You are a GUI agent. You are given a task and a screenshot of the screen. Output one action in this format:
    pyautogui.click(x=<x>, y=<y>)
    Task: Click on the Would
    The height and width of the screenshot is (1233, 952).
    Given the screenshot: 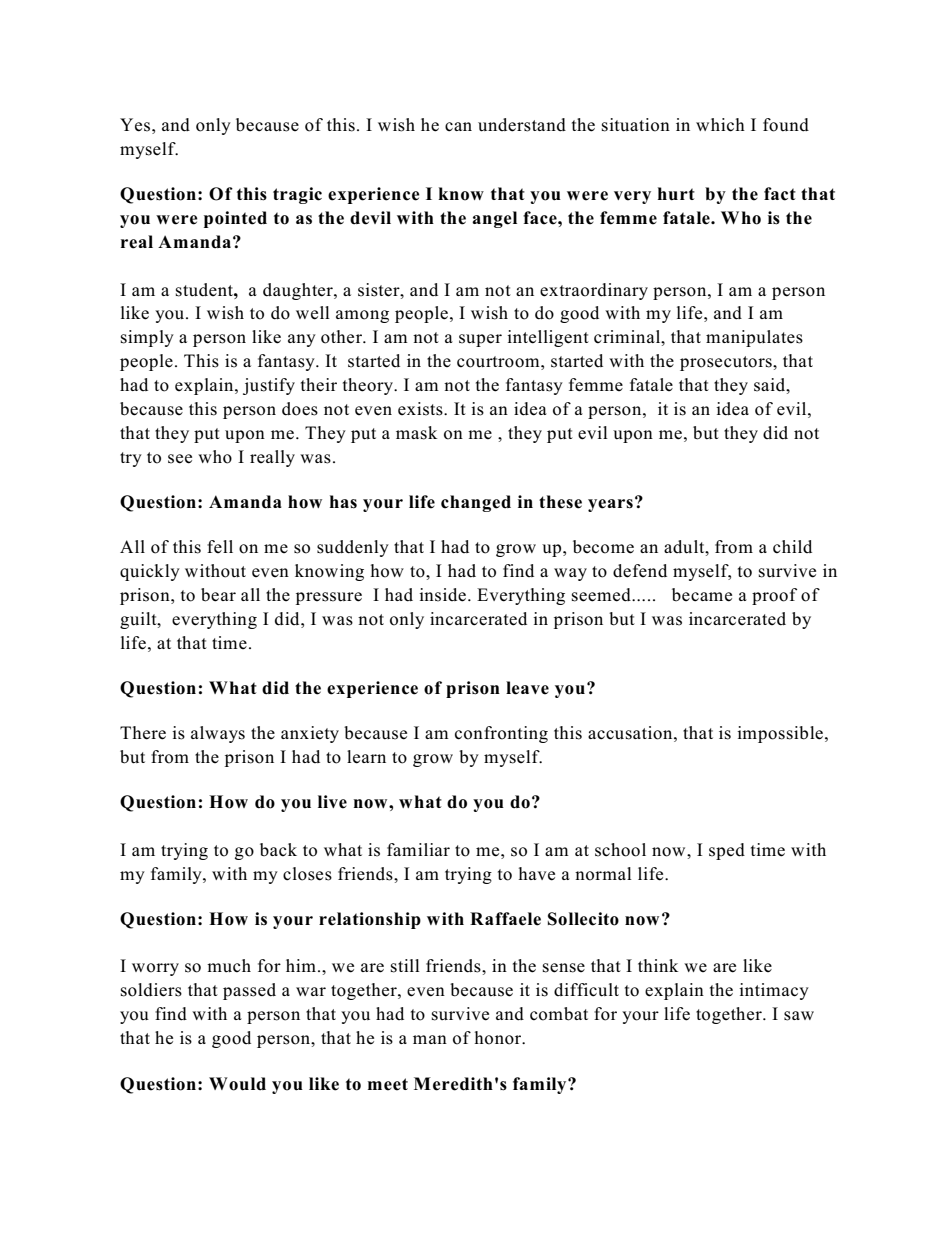 What is the action you would take?
    pyautogui.click(x=237, y=1084)
